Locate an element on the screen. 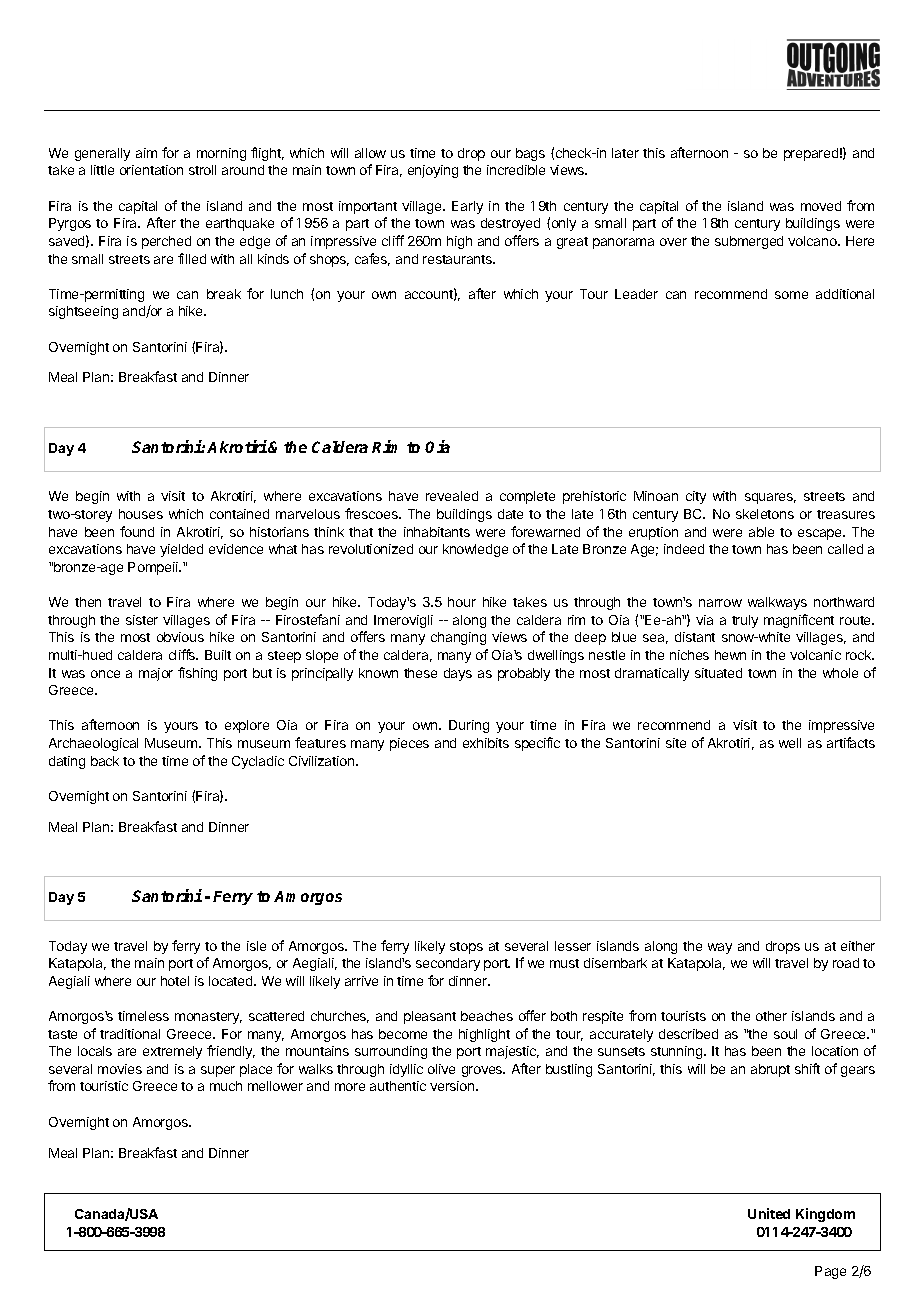  other is located at coordinates (771, 1016).
